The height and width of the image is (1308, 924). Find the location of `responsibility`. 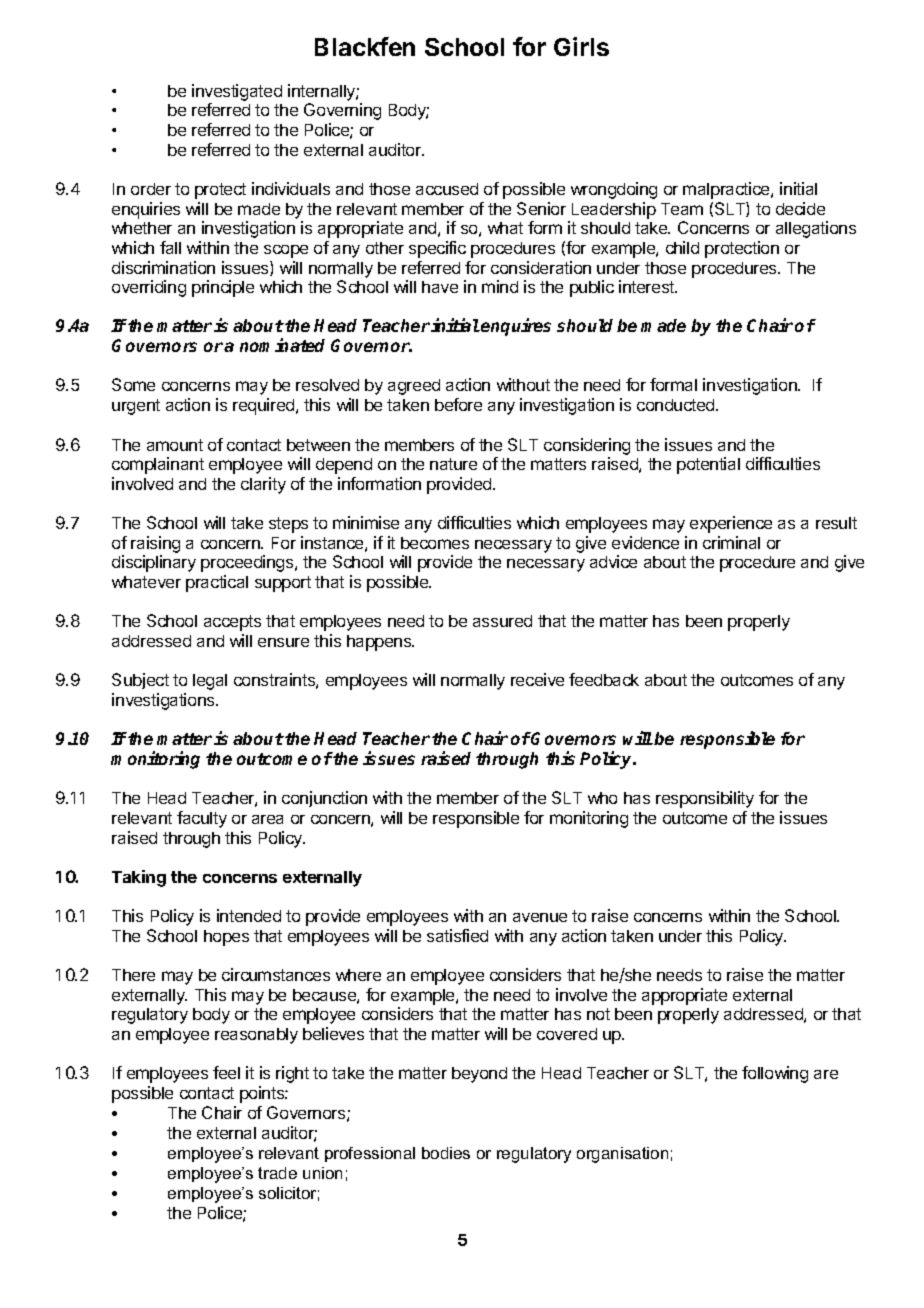

responsibility is located at coordinates (705, 799).
